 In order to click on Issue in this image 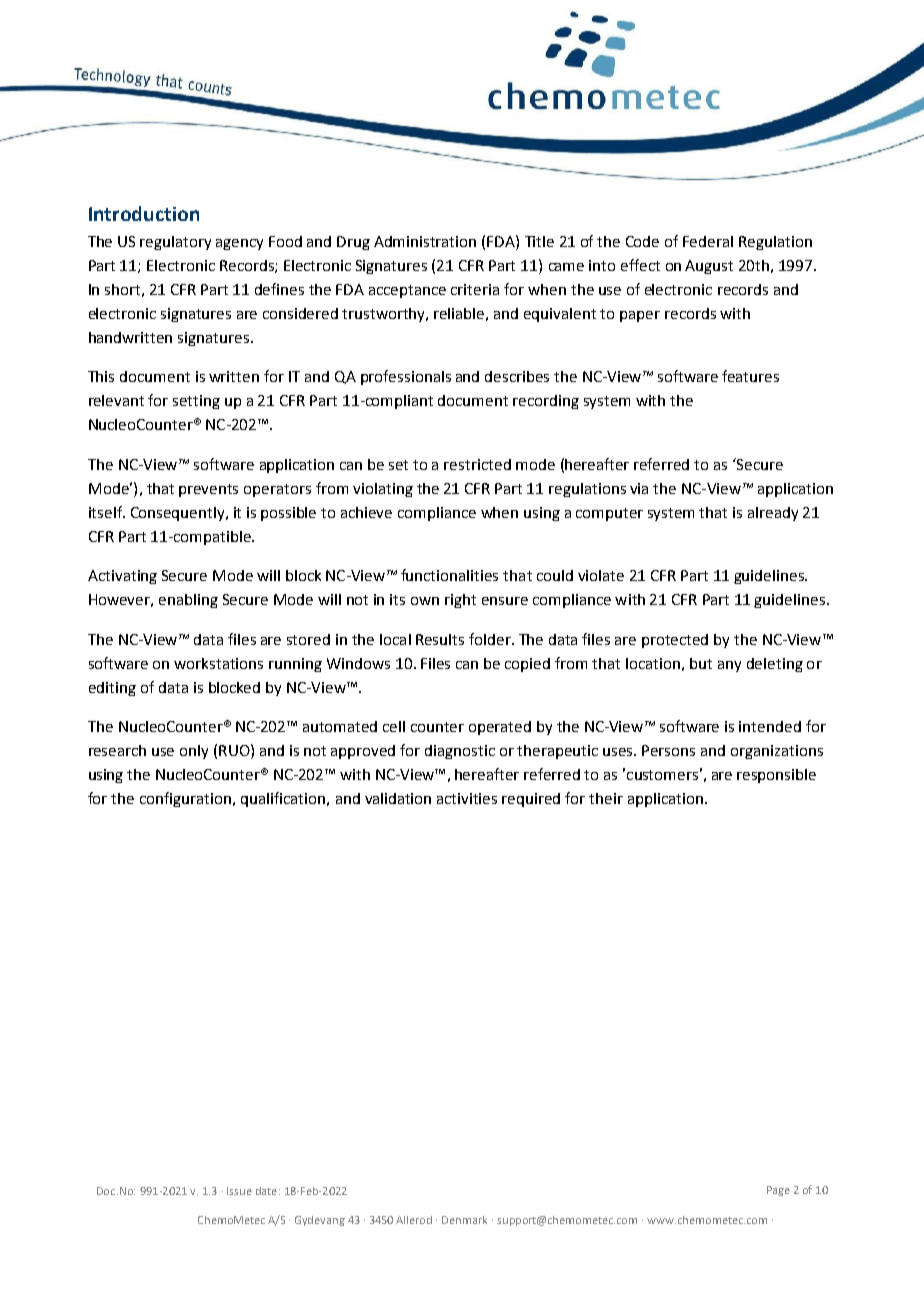, I will do `click(239, 1191)`.
